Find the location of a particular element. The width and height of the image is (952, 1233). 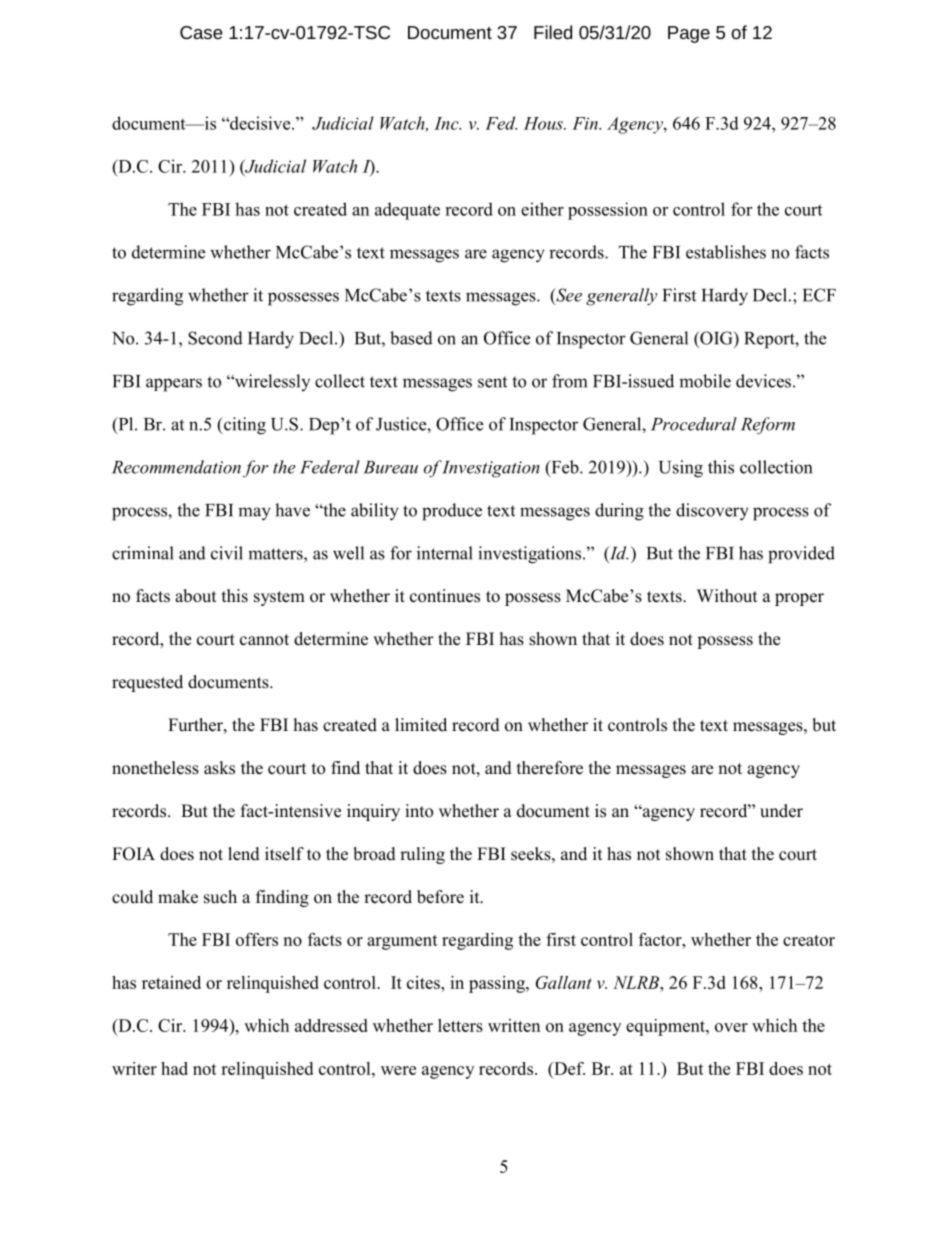

limited is located at coordinates (421, 725).
